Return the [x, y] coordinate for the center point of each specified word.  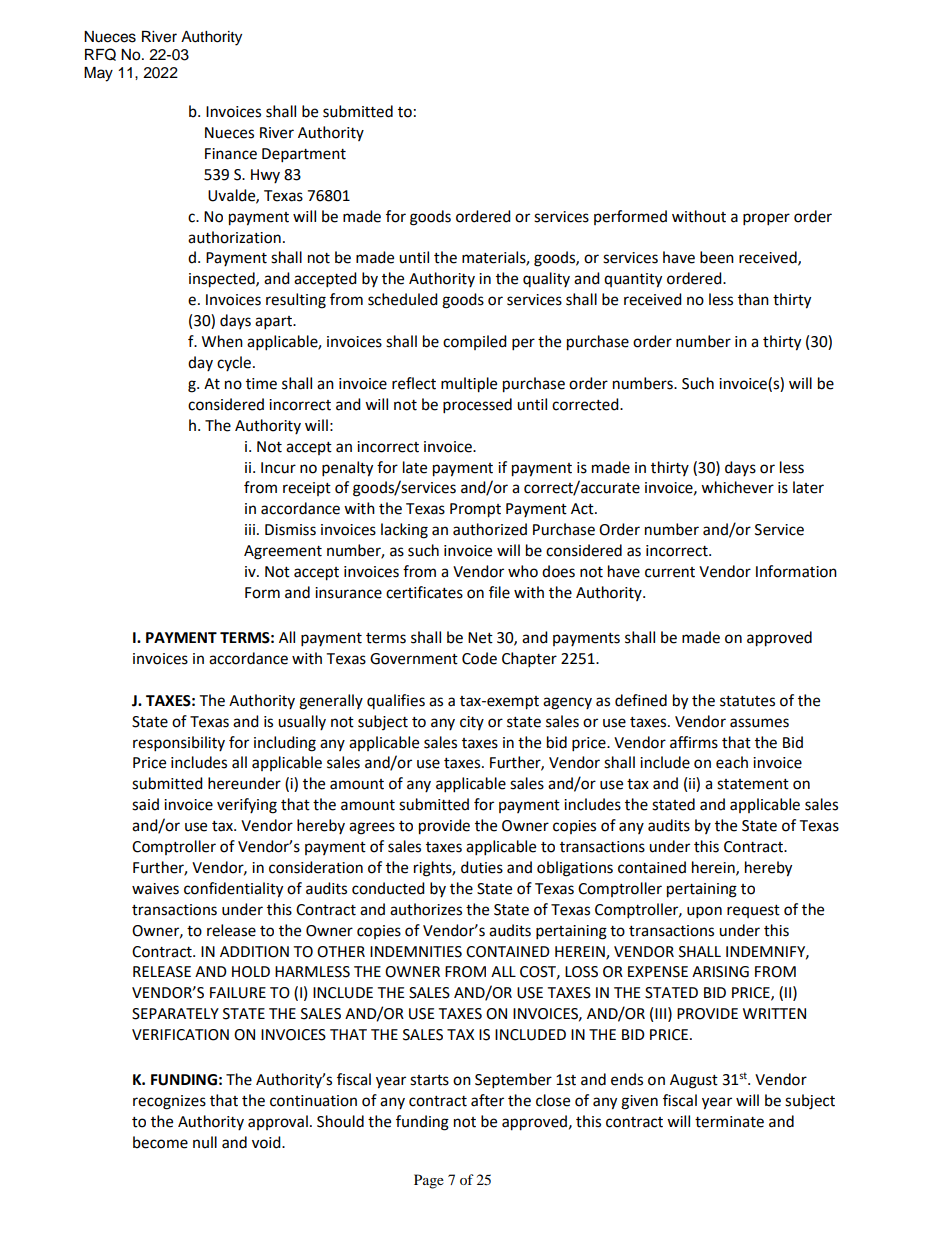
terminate [729, 1122]
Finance [231, 154]
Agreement [283, 552]
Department [304, 155]
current [670, 572]
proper [766, 219]
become [160, 1142]
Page [429, 1181]
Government [414, 659]
